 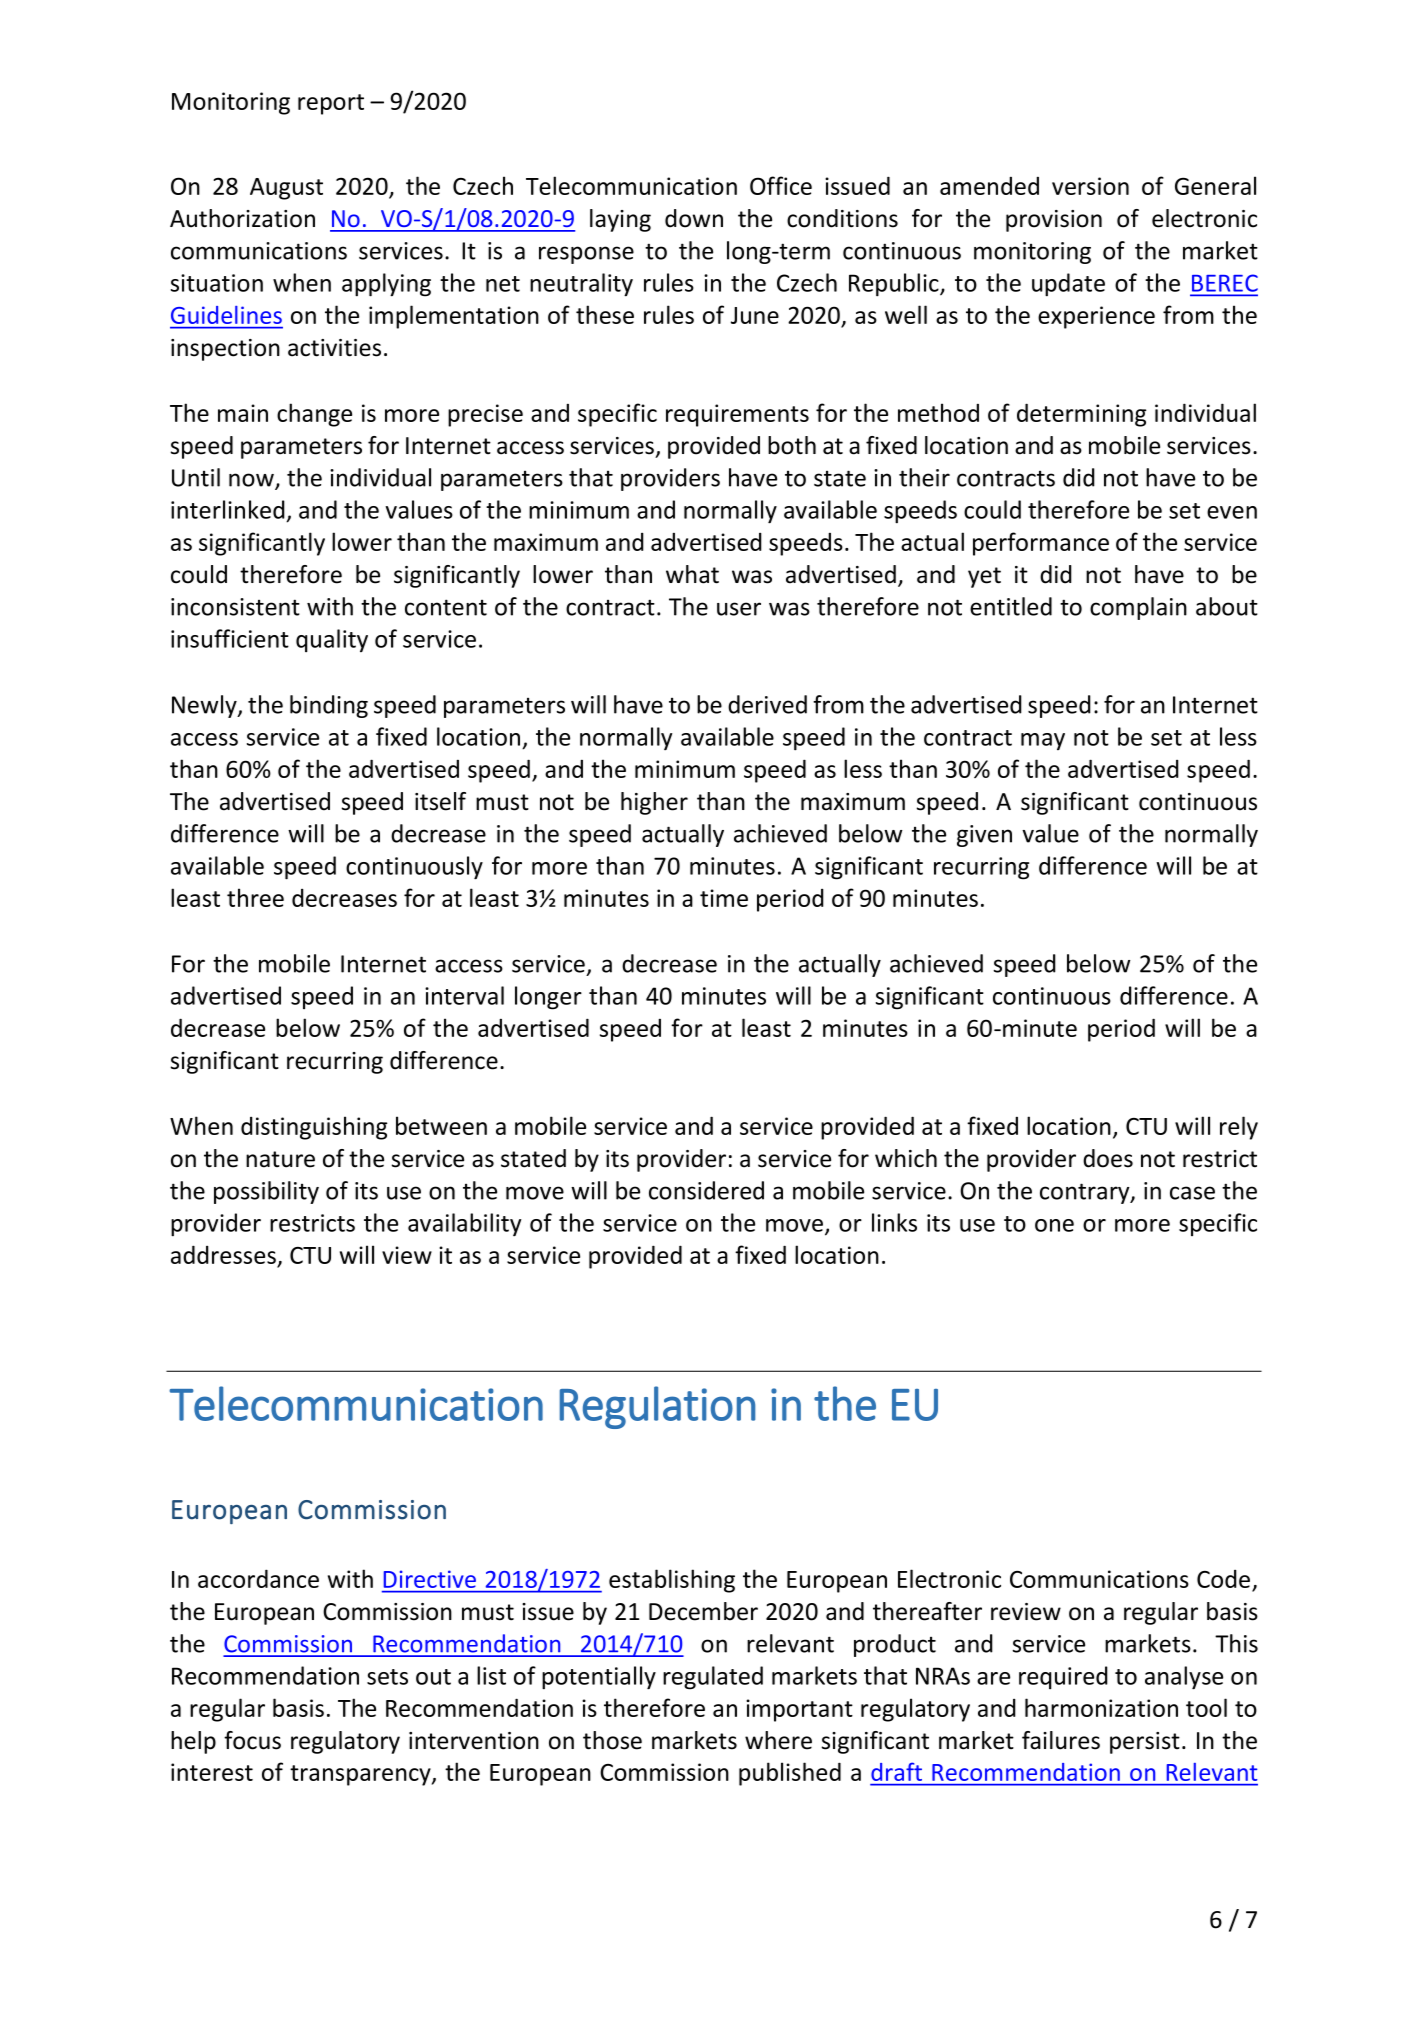 What do you see at coordinates (1054, 1225) in the screenshot?
I see `one` at bounding box center [1054, 1225].
